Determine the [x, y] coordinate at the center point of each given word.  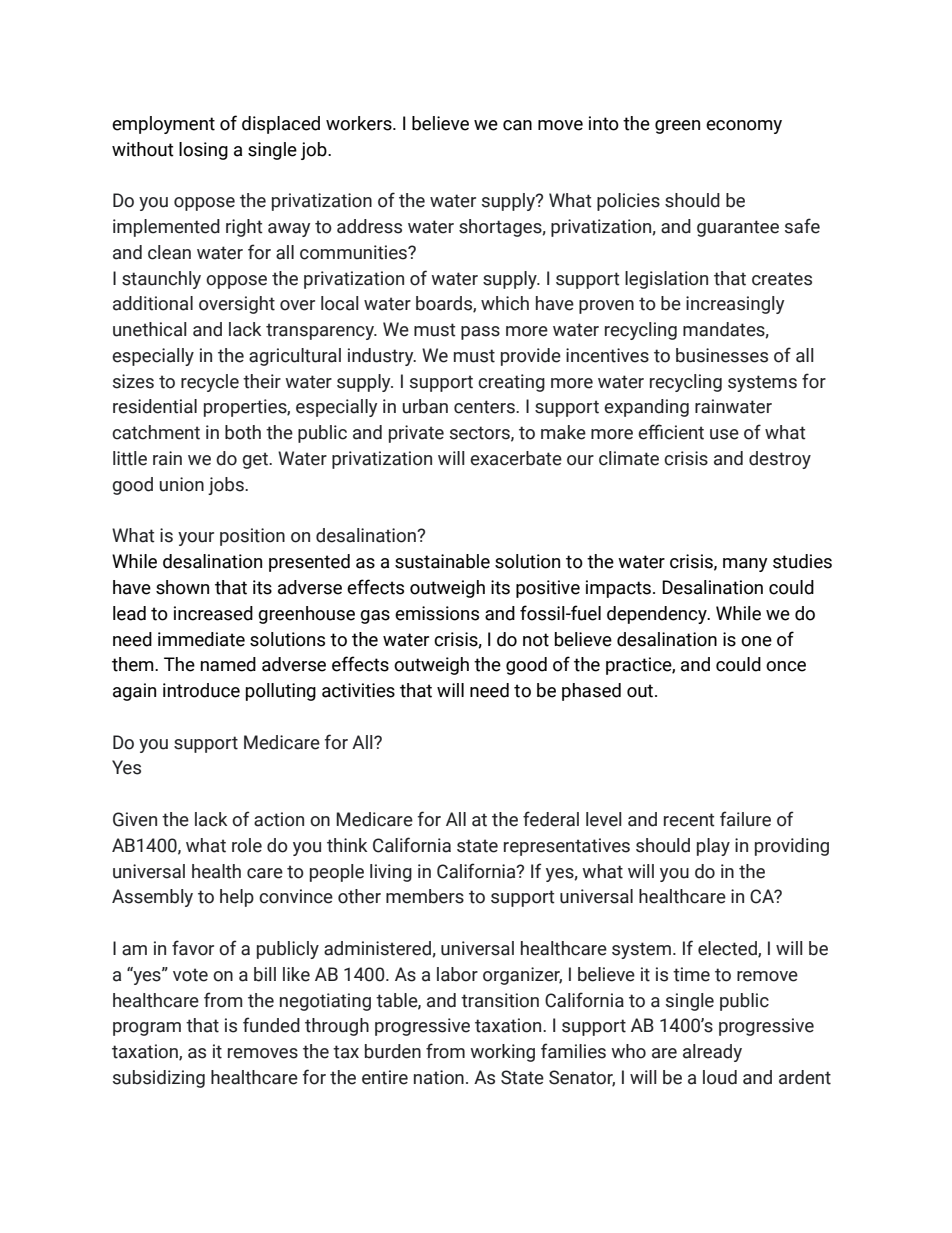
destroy [780, 460]
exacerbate [516, 458]
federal [551, 819]
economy [744, 127]
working [502, 1053]
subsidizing [159, 1079]
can [517, 125]
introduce [201, 690]
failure [745, 819]
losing [203, 151]
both [243, 432]
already [712, 1053]
